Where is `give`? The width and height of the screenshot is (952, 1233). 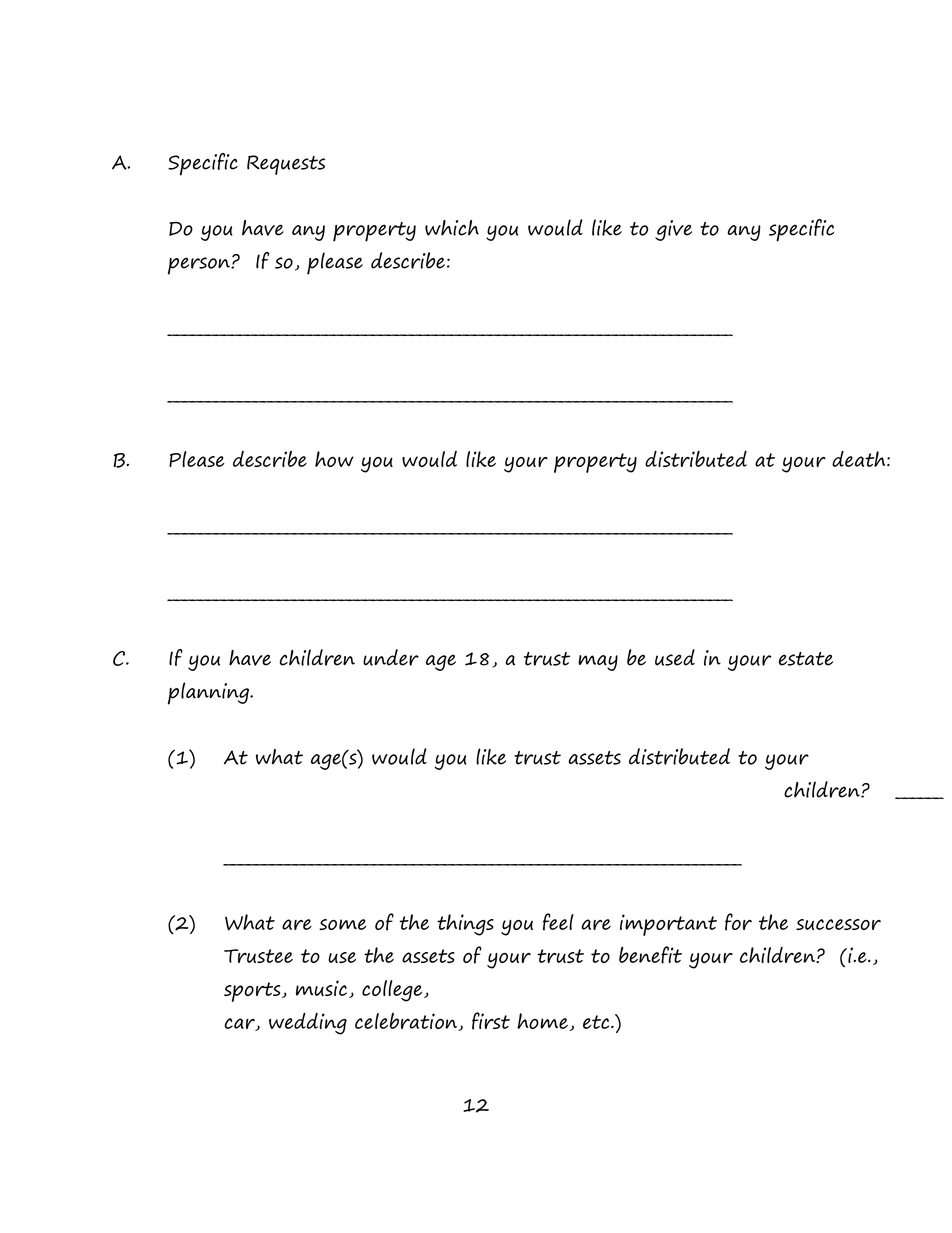
give is located at coordinates (673, 230).
